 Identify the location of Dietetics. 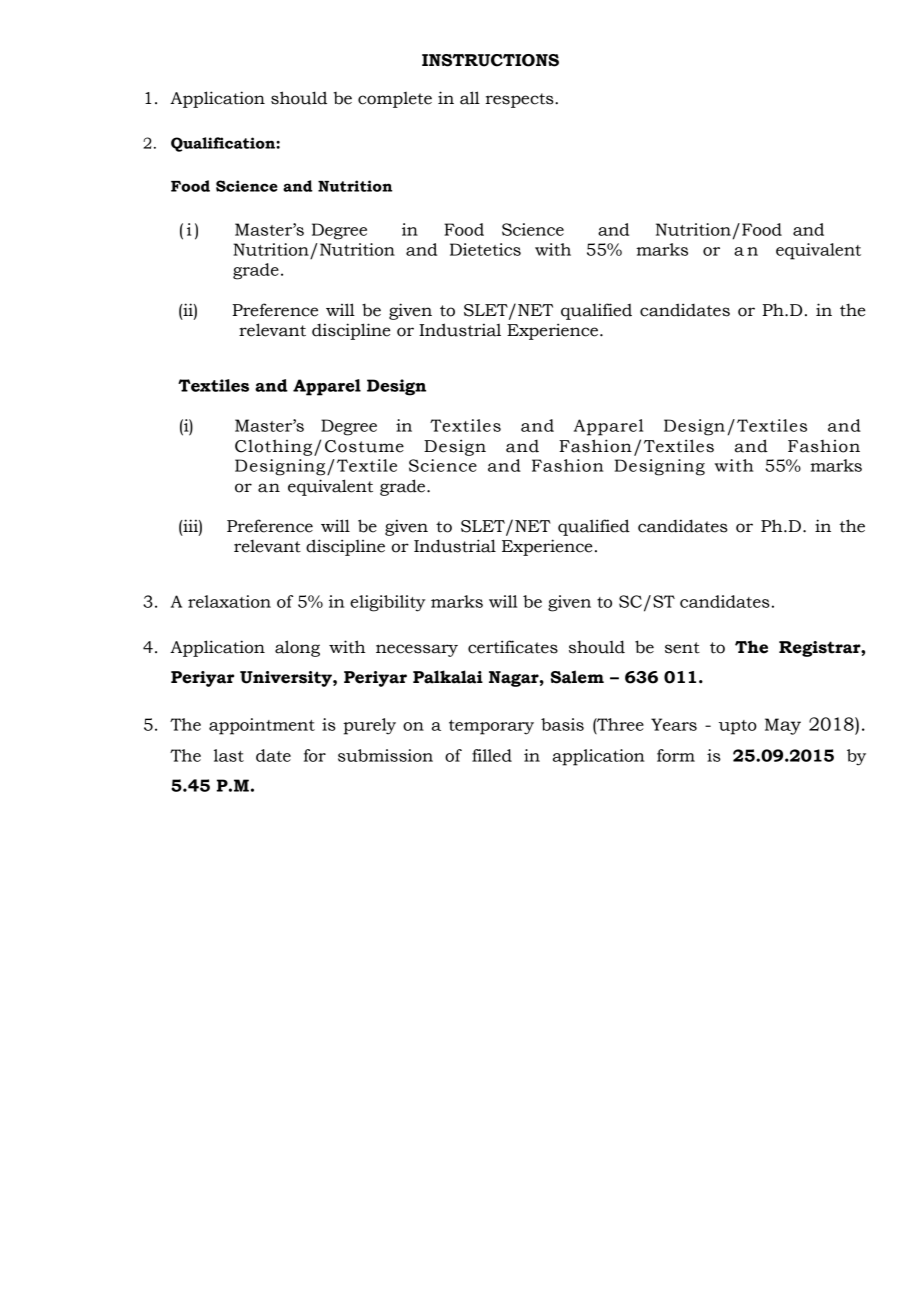
(485, 249).
